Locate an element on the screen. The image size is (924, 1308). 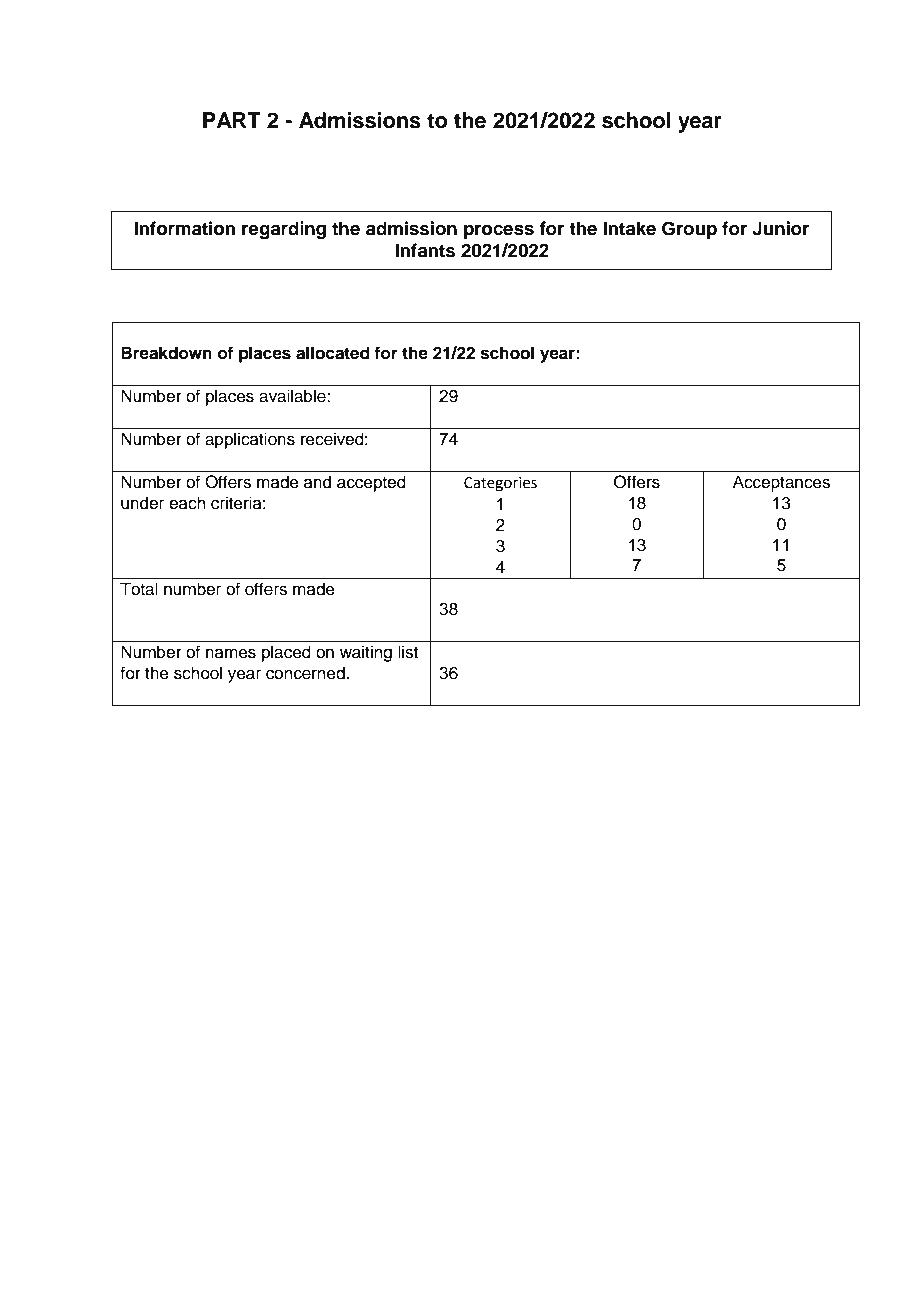
Information is located at coordinates (184, 228).
